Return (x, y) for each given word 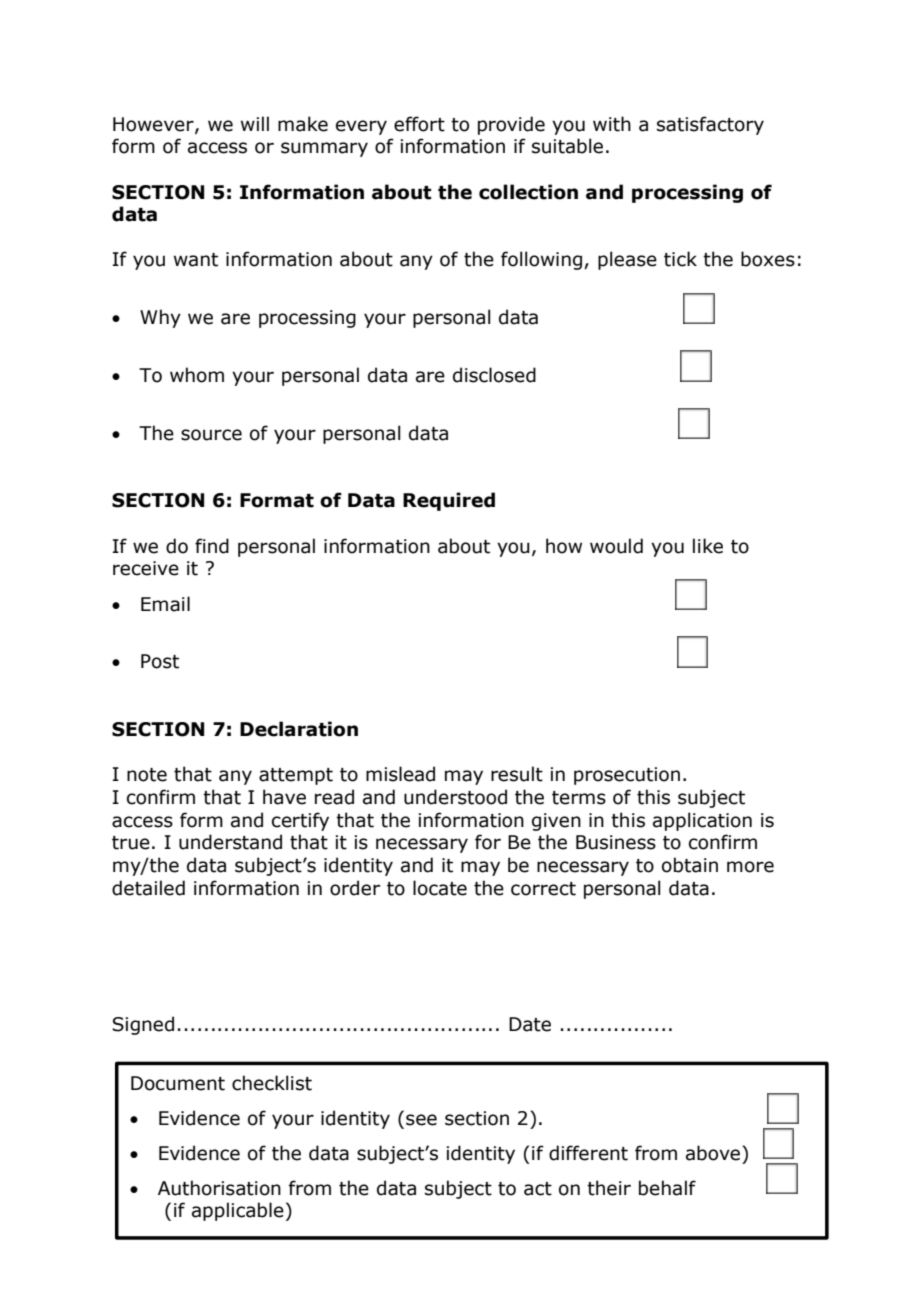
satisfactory (710, 125)
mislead (400, 774)
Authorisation (219, 1188)
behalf (667, 1188)
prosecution (627, 776)
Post (160, 661)
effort (419, 124)
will (255, 123)
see (421, 1120)
